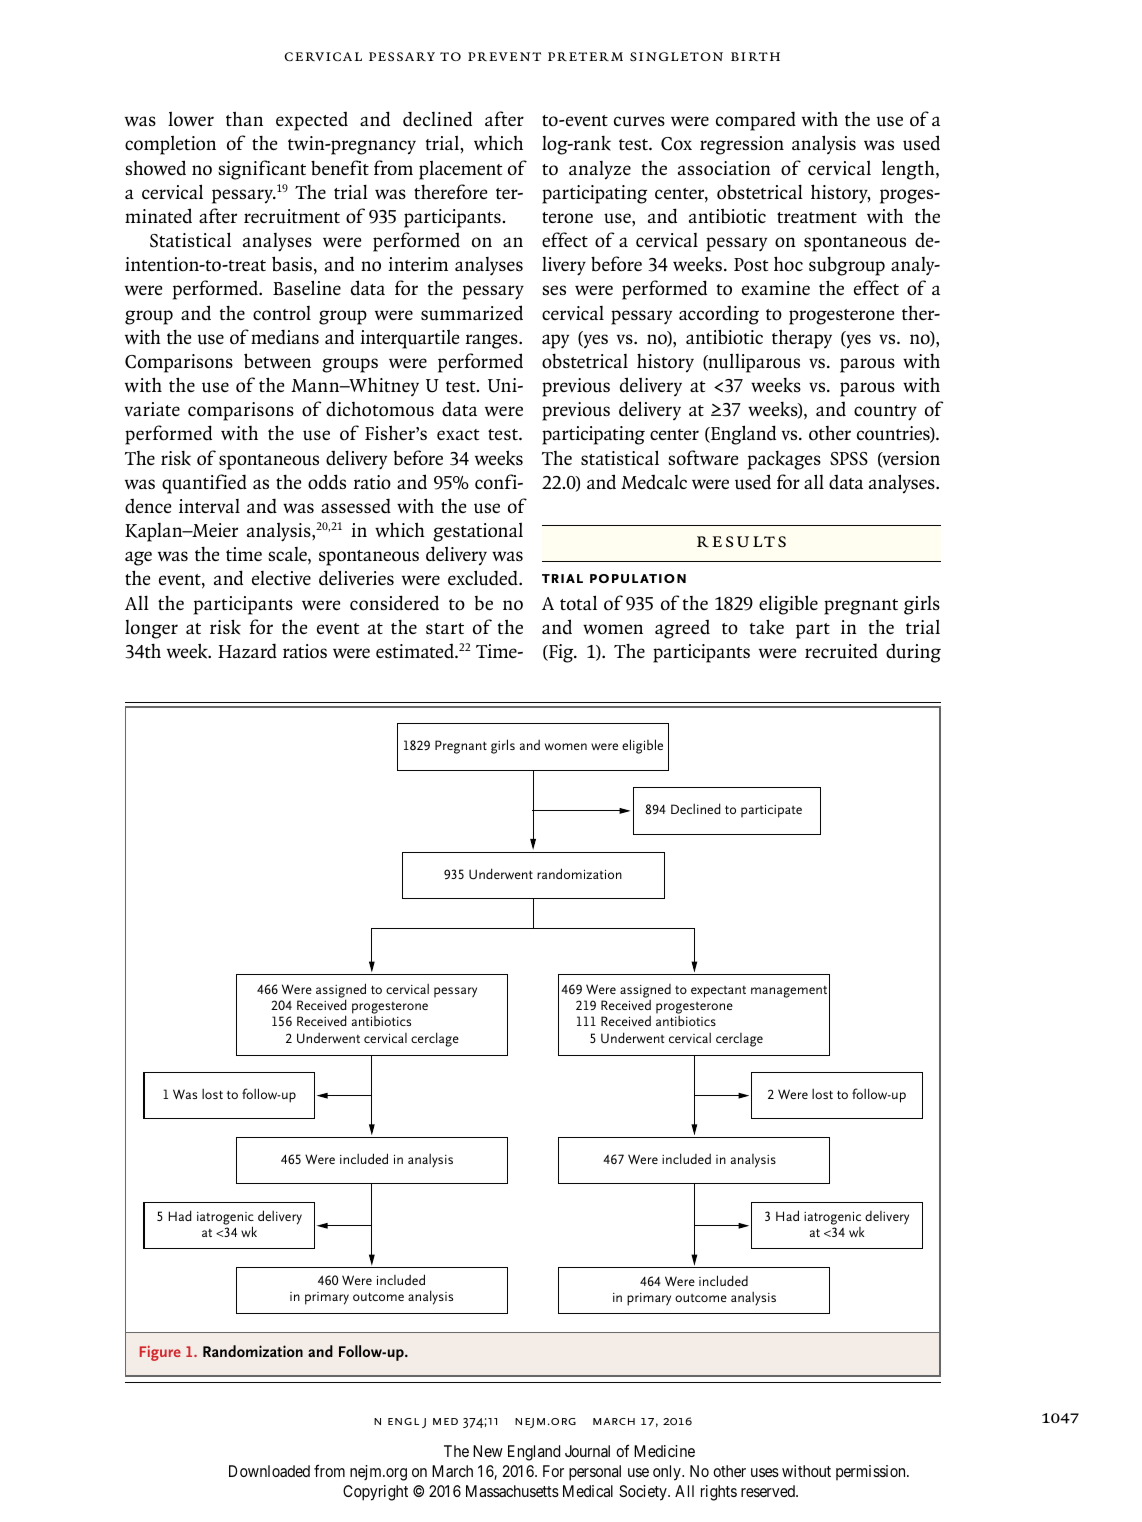  What do you see at coordinates (269, 1471) in the page?
I see `Downloaded` at bounding box center [269, 1471].
